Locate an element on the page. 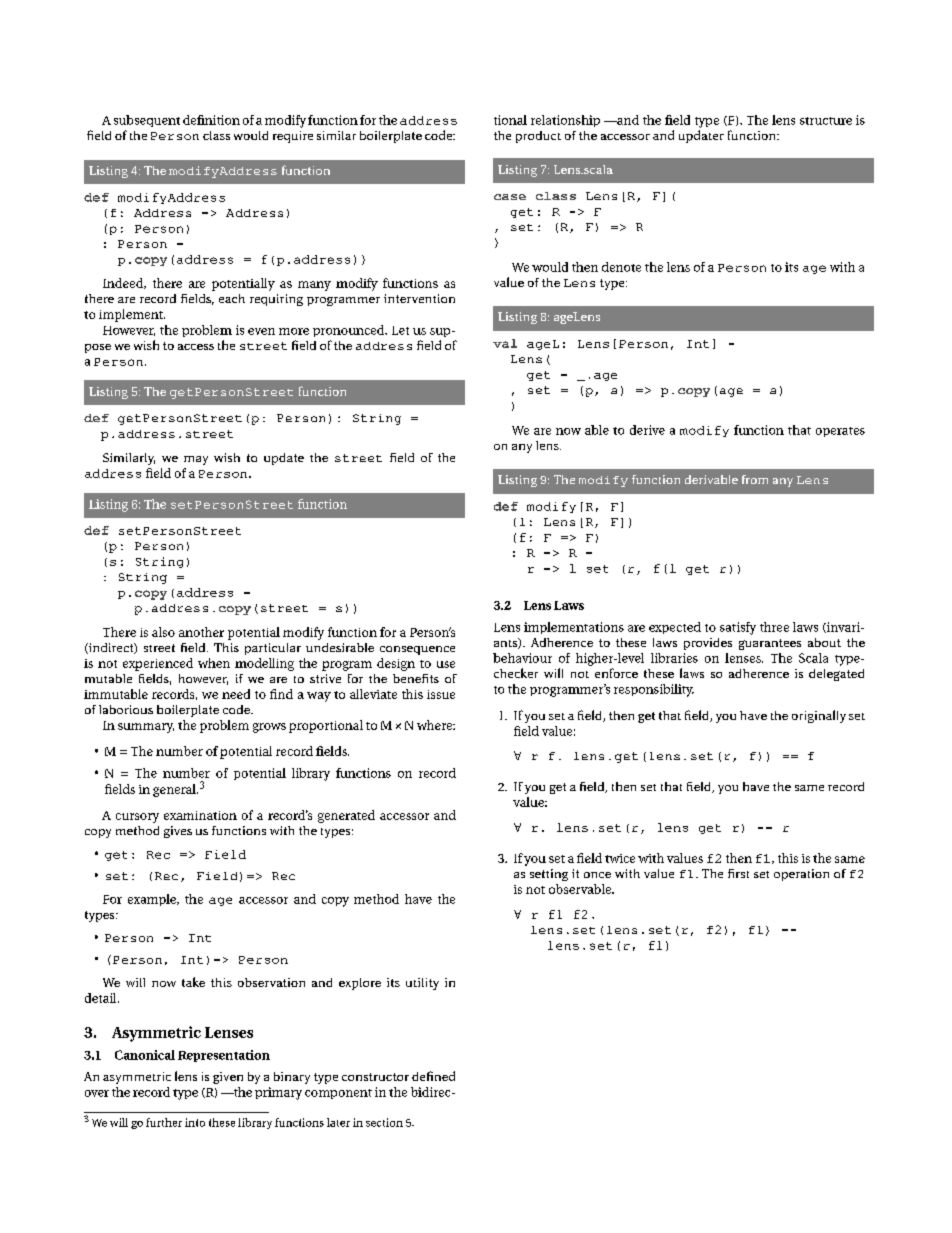 The width and height of the image is (952, 1233). definition is located at coordinates (211, 120).
